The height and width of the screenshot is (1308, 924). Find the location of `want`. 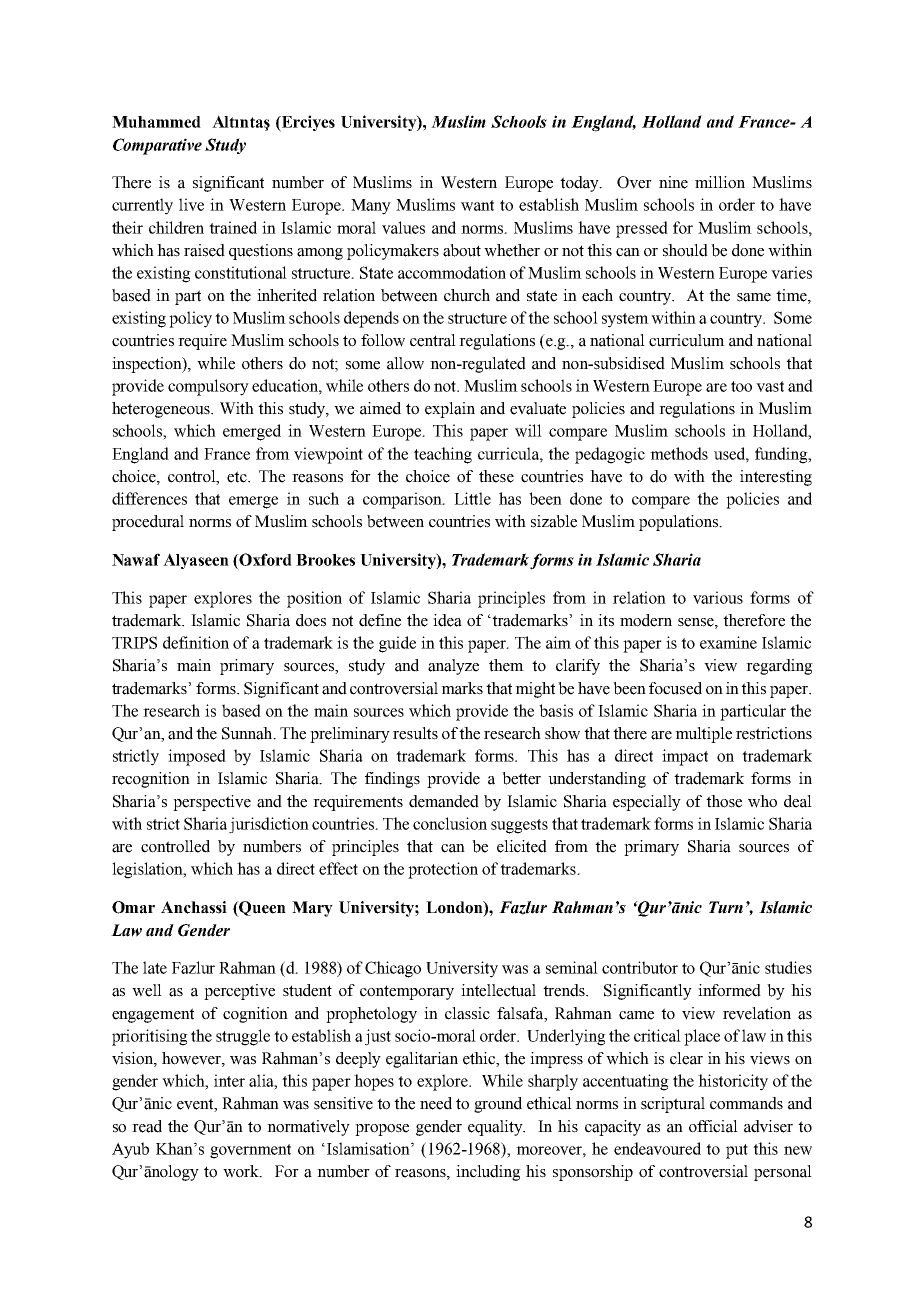

want is located at coordinates (477, 205).
